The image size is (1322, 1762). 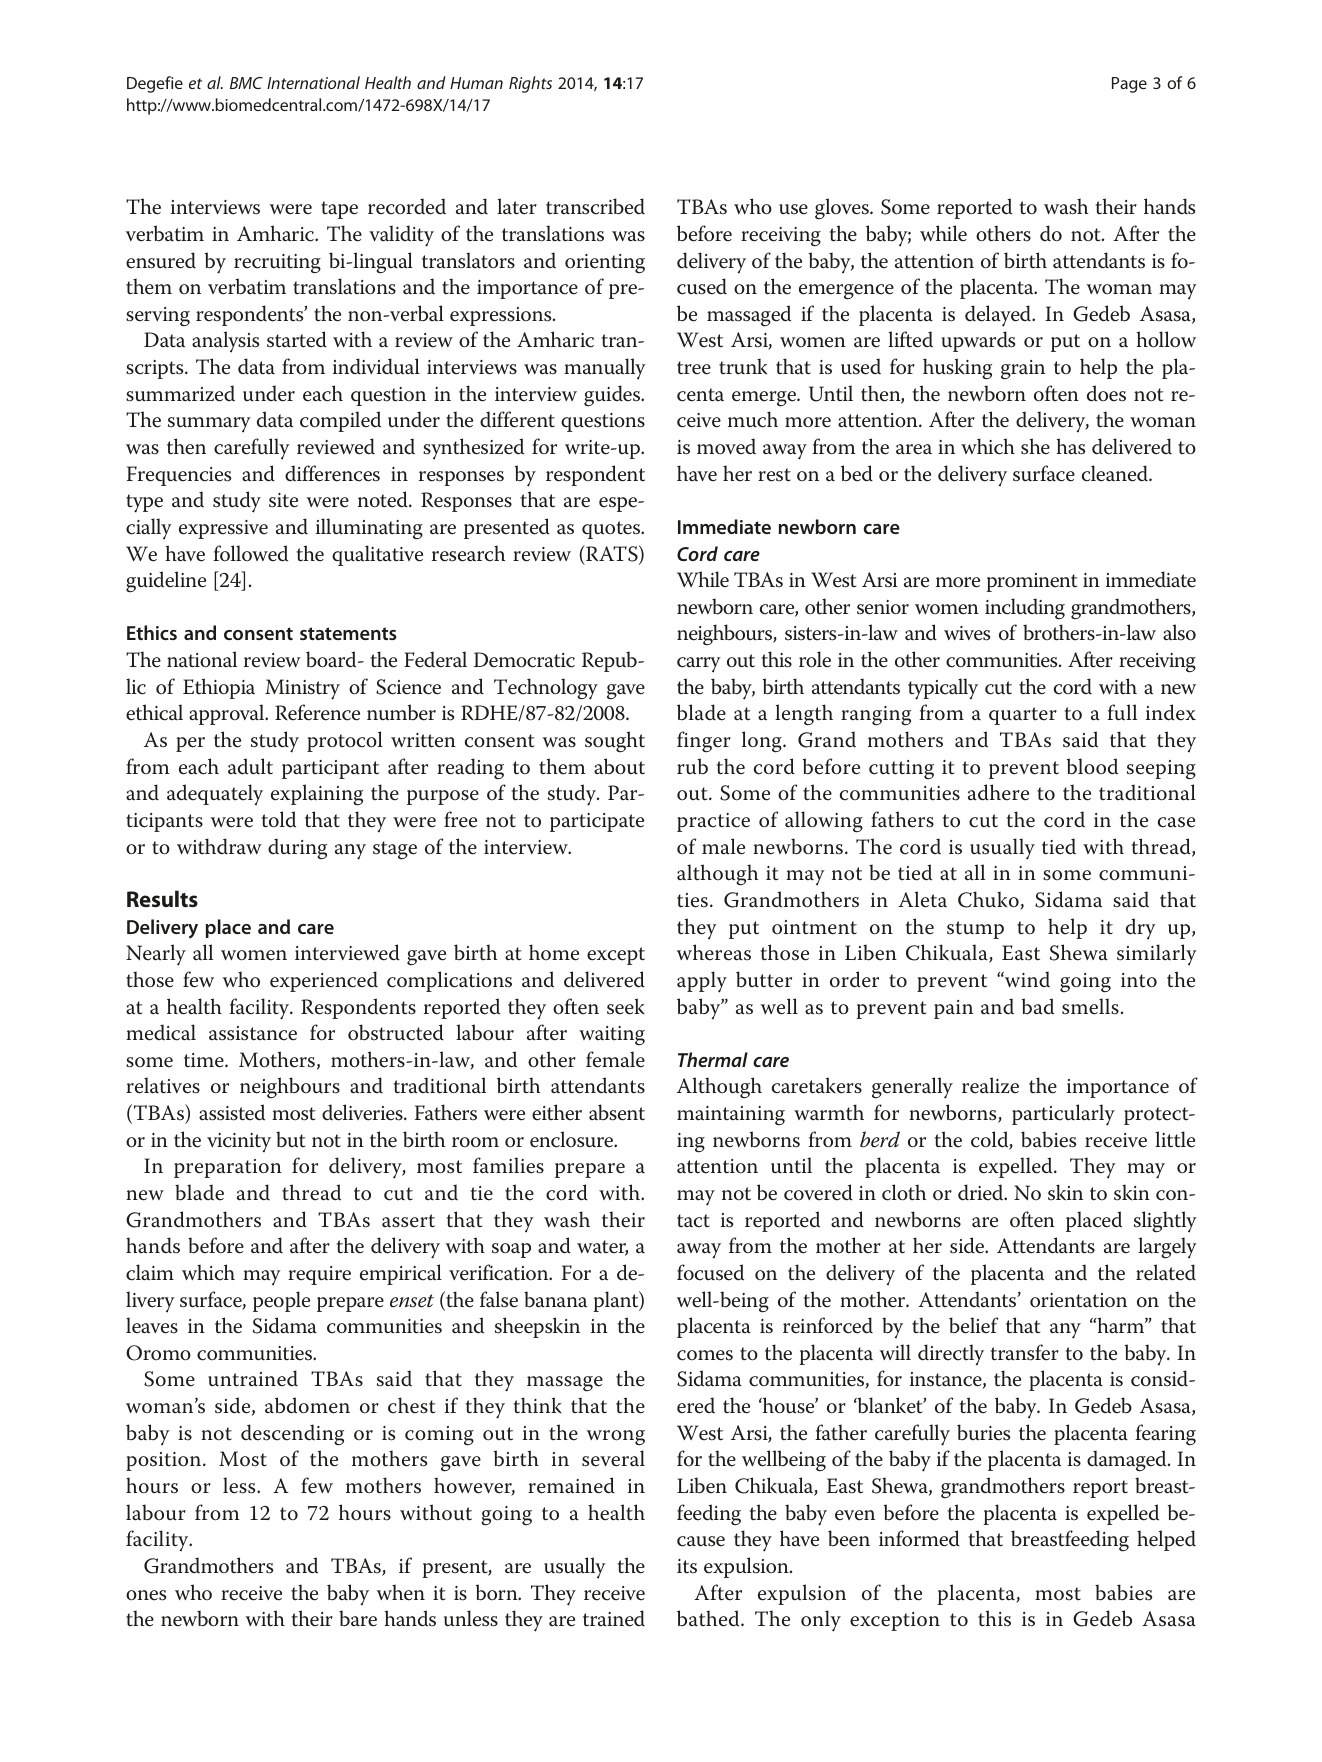 I want to click on during, so click(x=297, y=849).
